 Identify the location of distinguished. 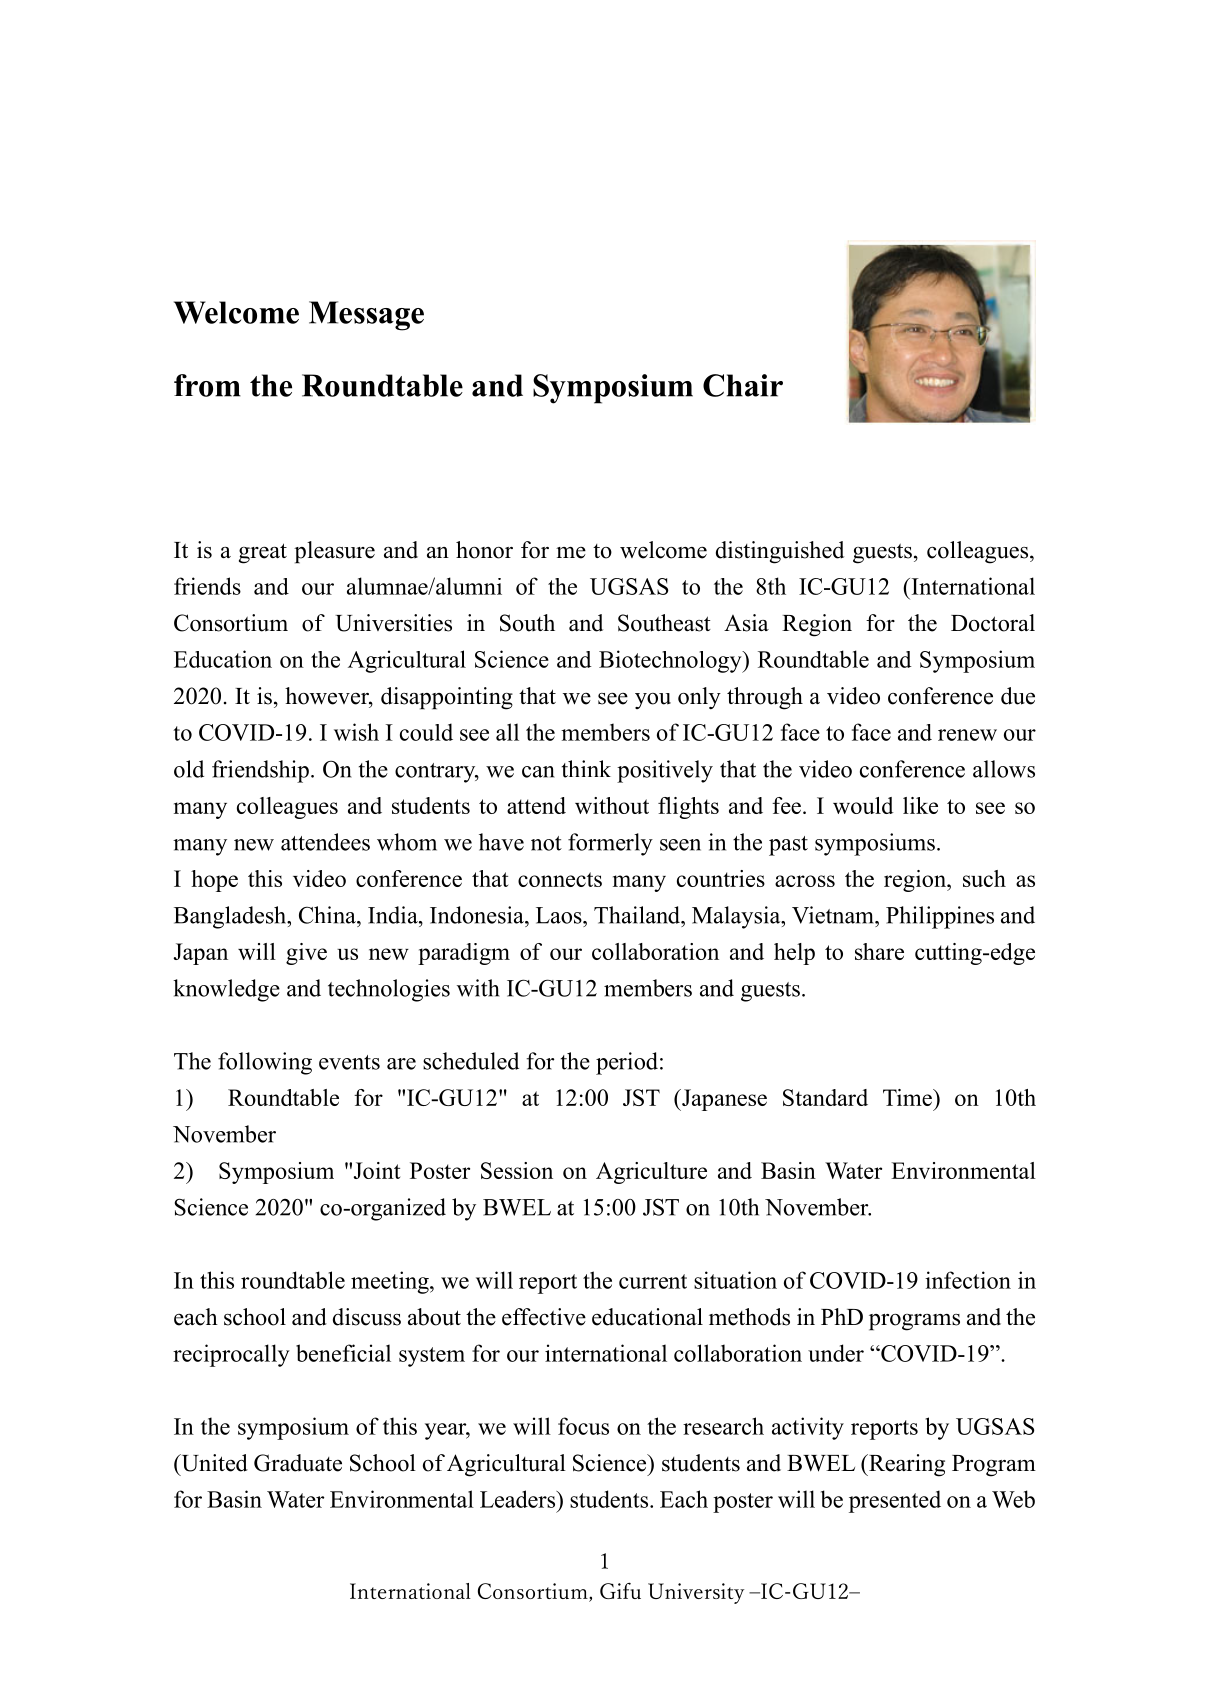
(780, 552).
